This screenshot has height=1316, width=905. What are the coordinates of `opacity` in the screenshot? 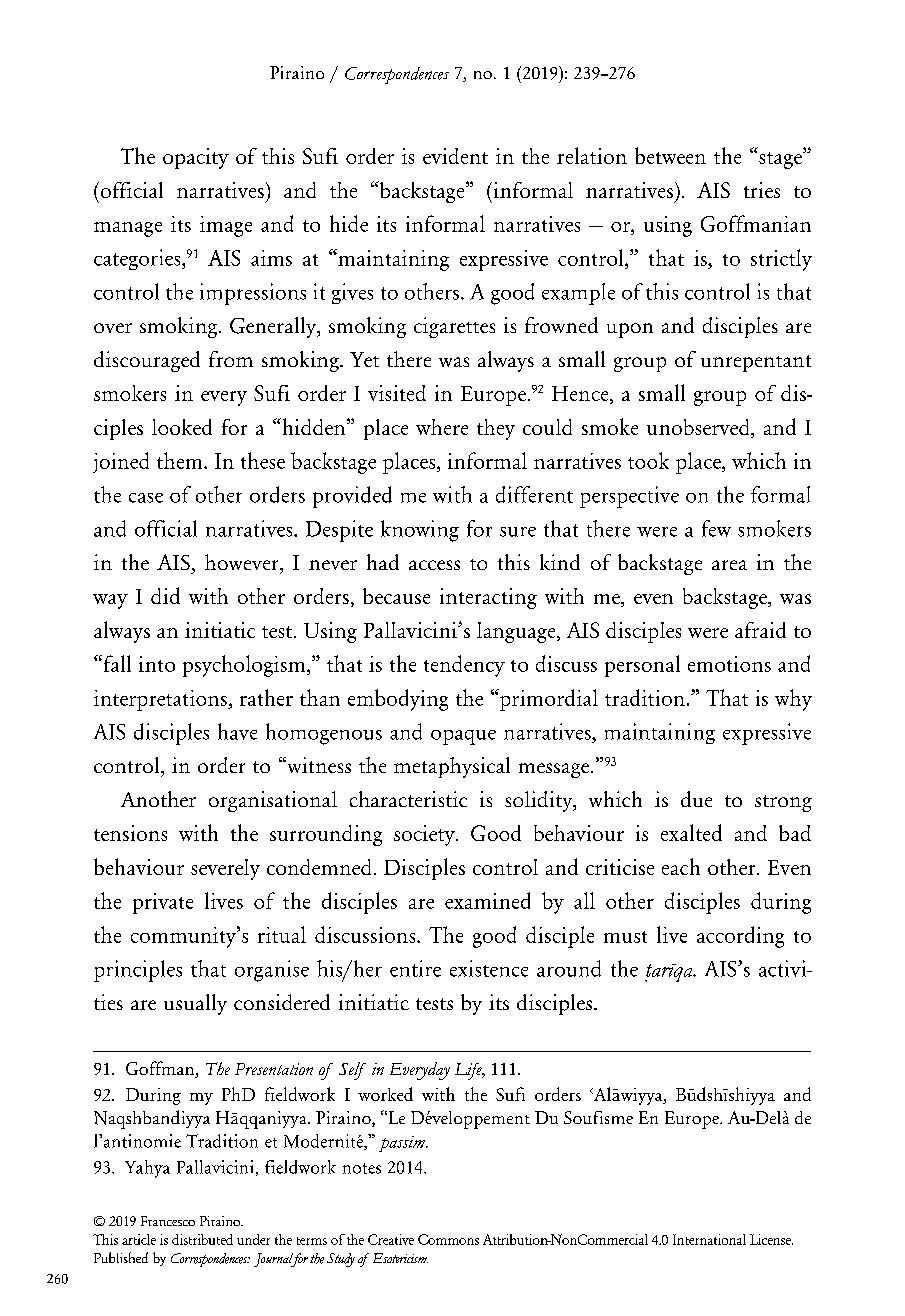 It's located at (196, 158).
